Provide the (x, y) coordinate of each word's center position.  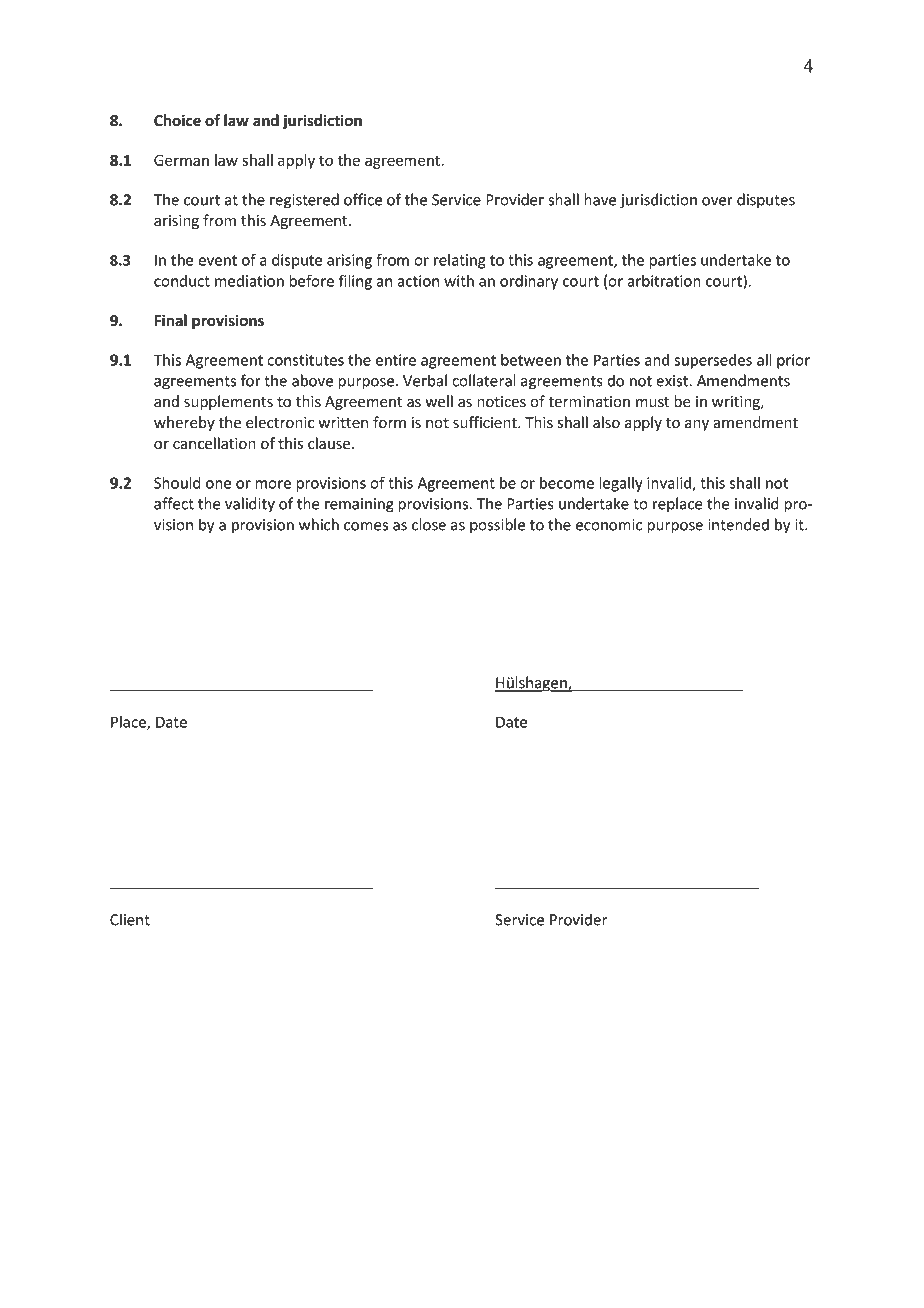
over (717, 201)
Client (130, 919)
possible (497, 526)
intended (738, 524)
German (181, 160)
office (363, 199)
